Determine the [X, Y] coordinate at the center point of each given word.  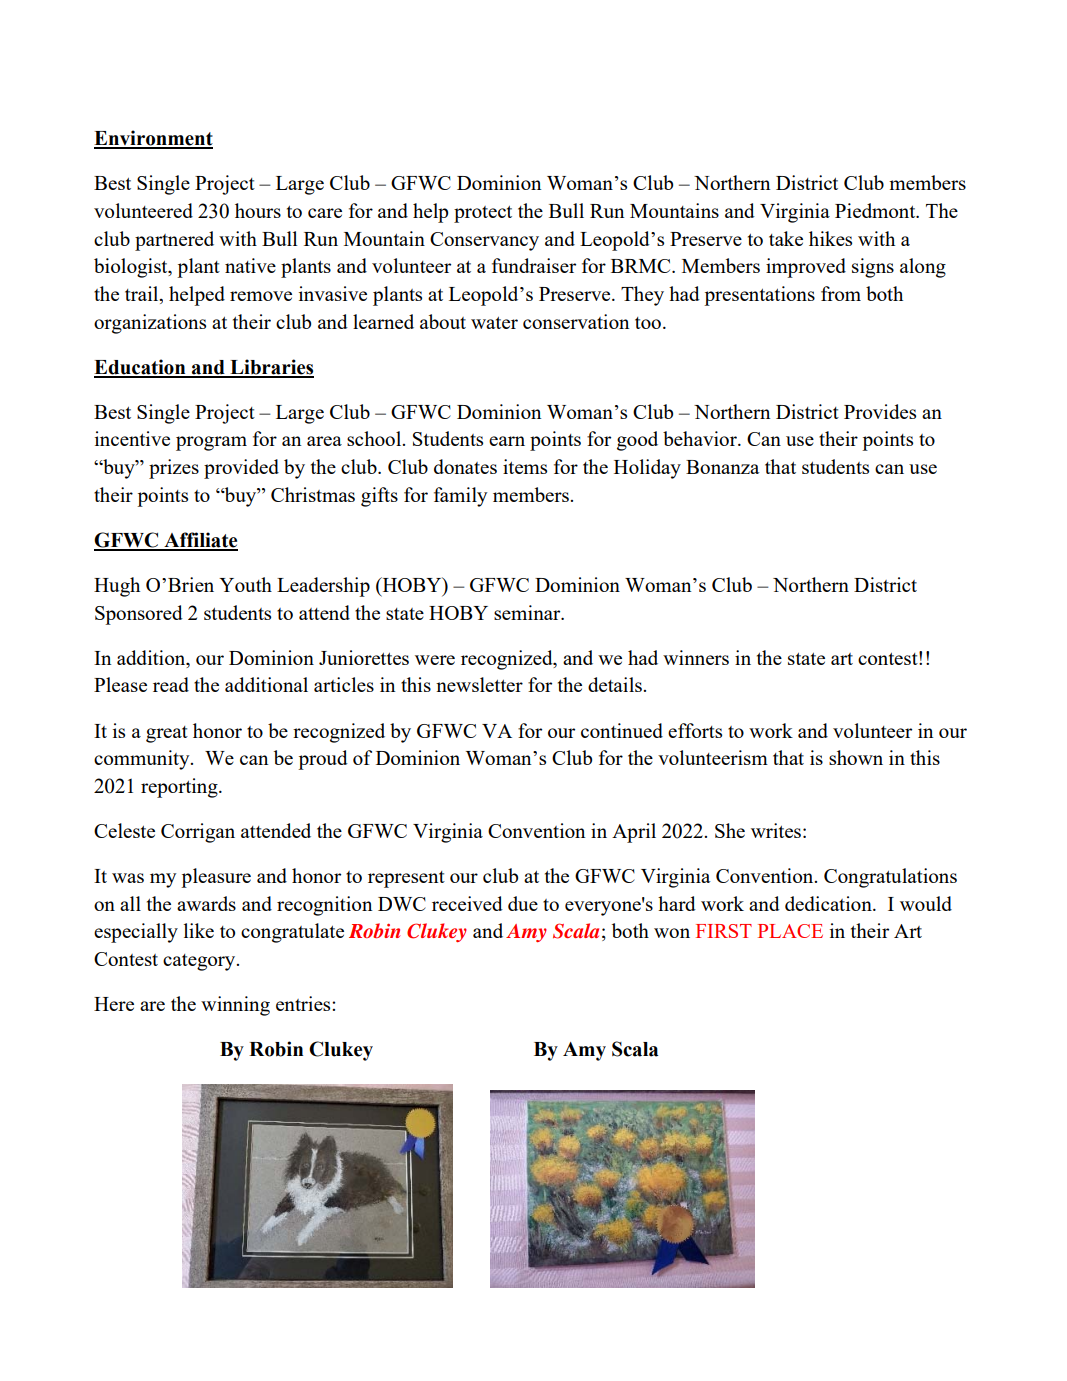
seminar [528, 612]
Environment [153, 139]
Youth [245, 584]
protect [483, 214]
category [200, 962]
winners [696, 657]
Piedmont [876, 210]
